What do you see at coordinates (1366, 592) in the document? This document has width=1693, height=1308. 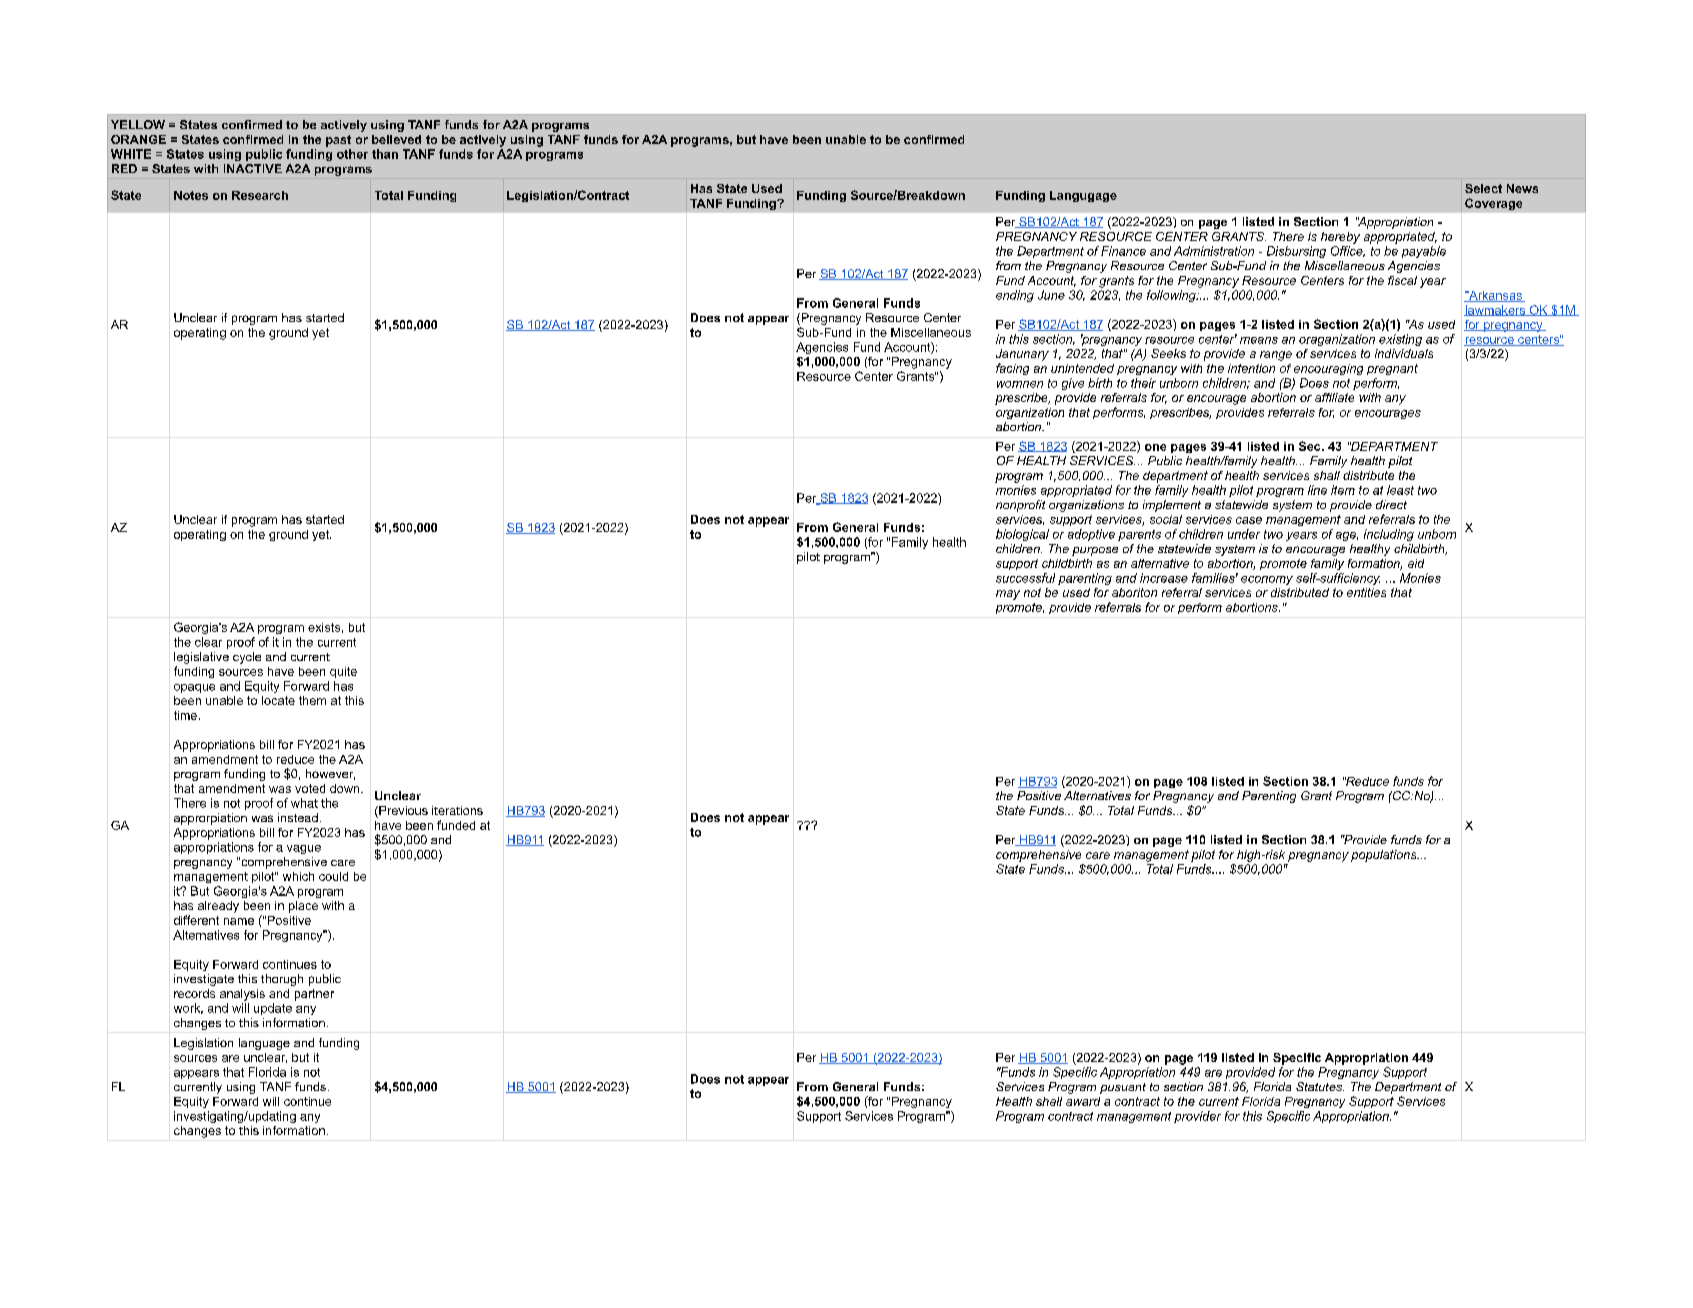 I see `entities` at bounding box center [1366, 592].
